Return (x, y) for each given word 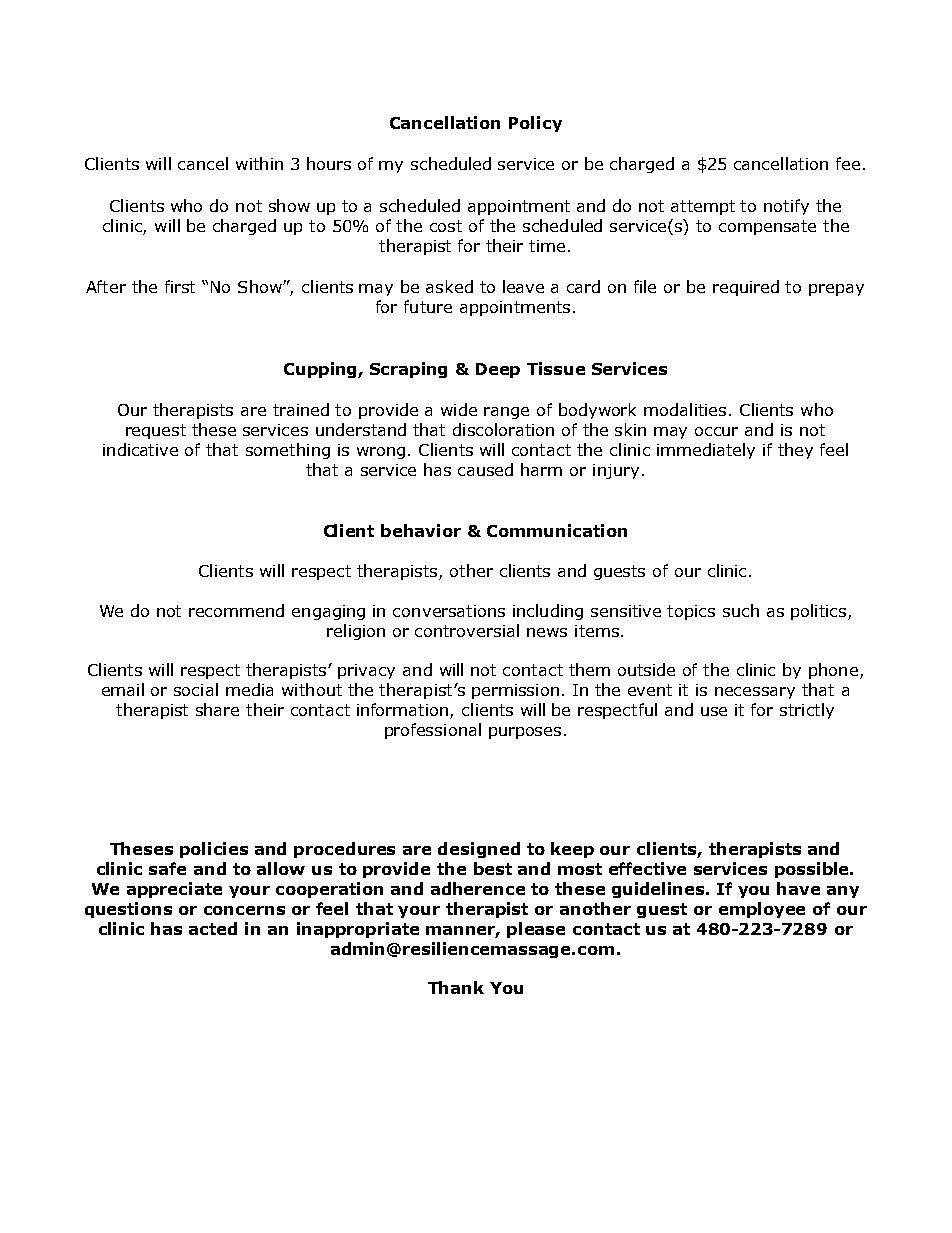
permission (515, 691)
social (196, 689)
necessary (755, 693)
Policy (535, 124)
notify (786, 207)
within (259, 163)
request (156, 431)
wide (459, 409)
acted (213, 928)
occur (716, 431)
